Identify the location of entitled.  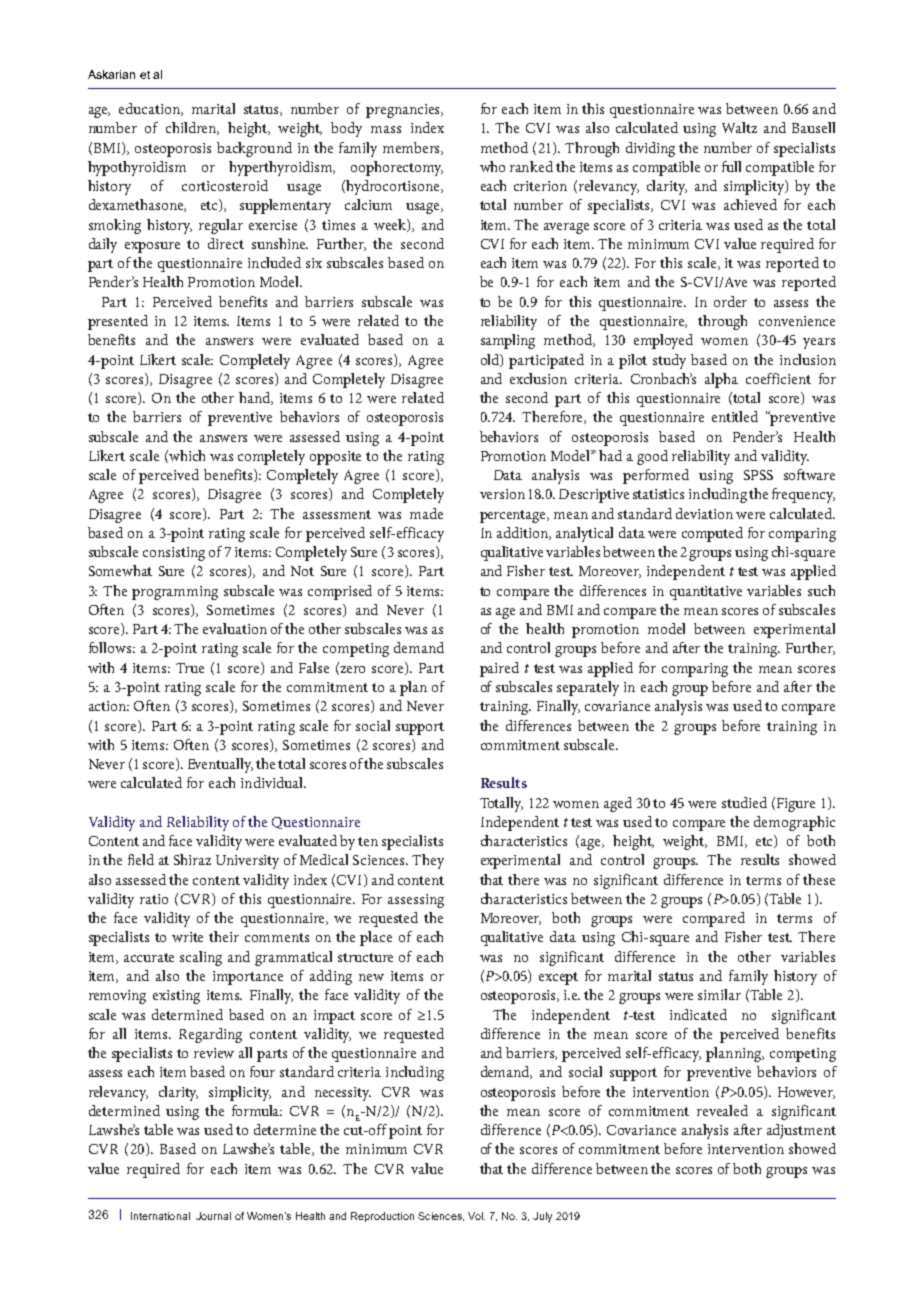
(735, 416).
